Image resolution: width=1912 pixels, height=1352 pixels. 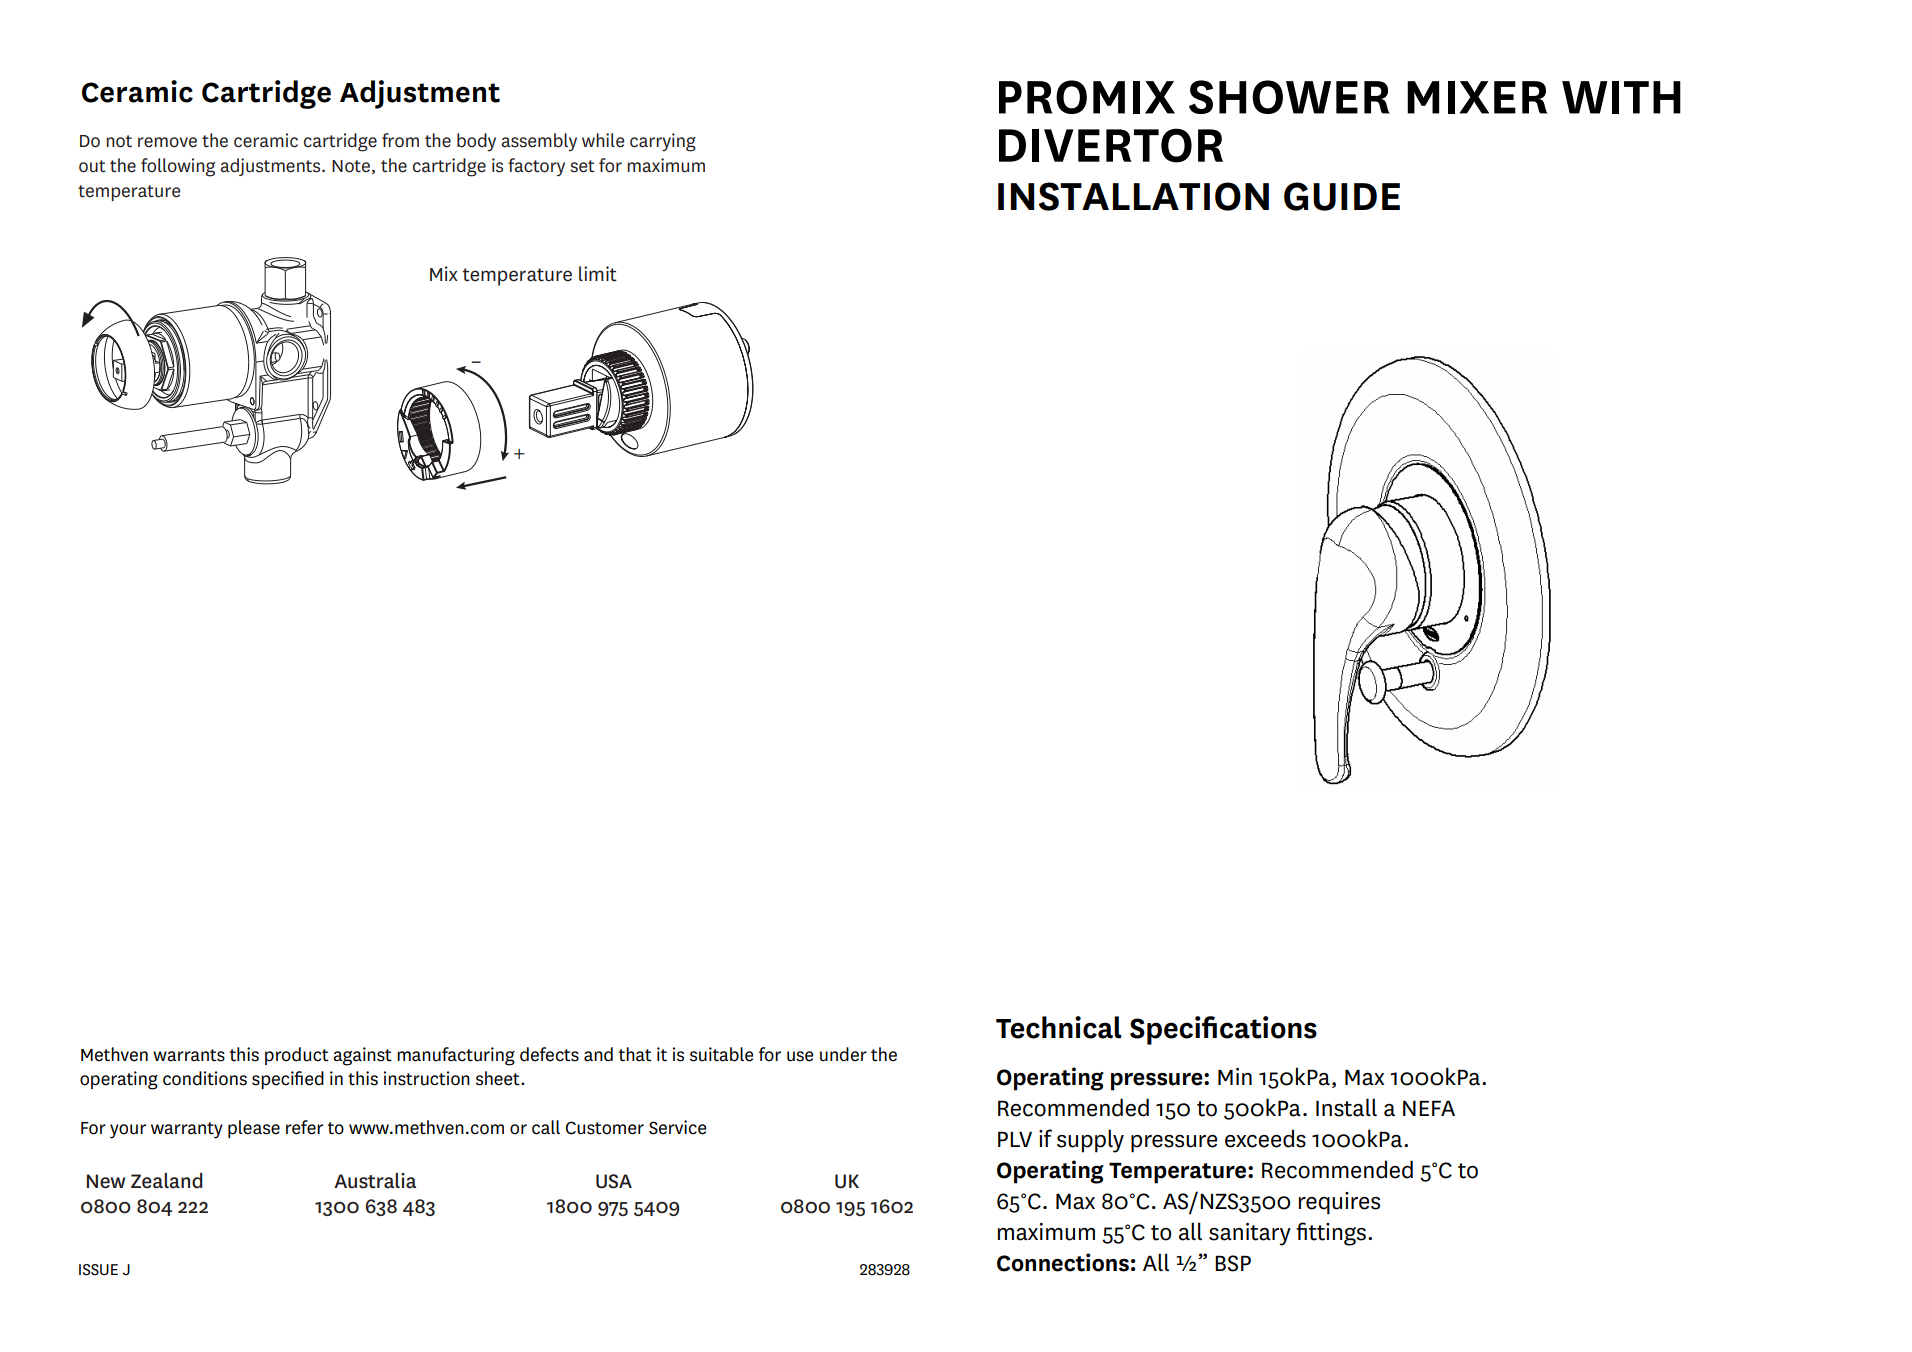 I want to click on set, so click(x=582, y=166).
